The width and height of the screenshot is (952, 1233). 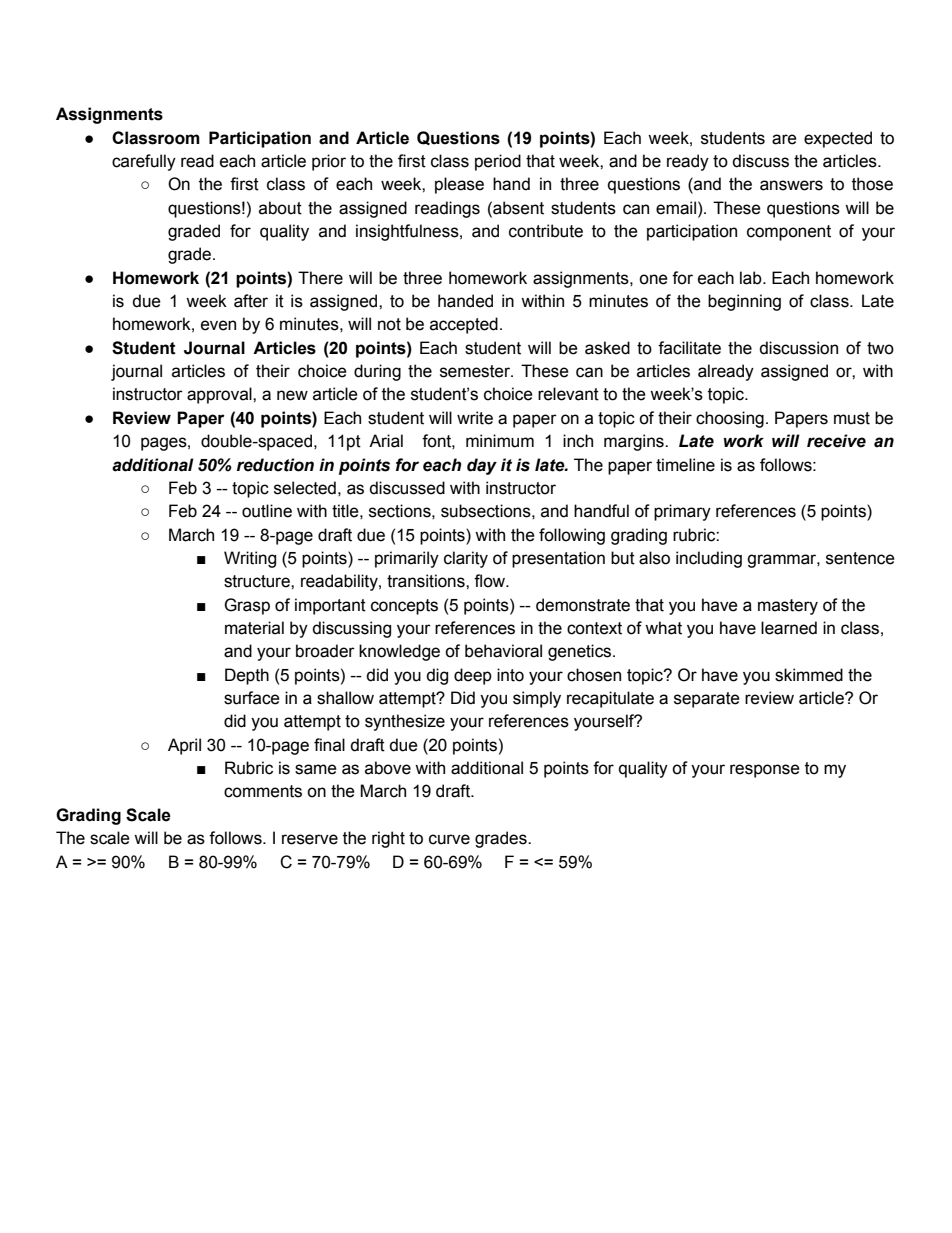 What do you see at coordinates (498, 162) in the screenshot?
I see `period` at bounding box center [498, 162].
